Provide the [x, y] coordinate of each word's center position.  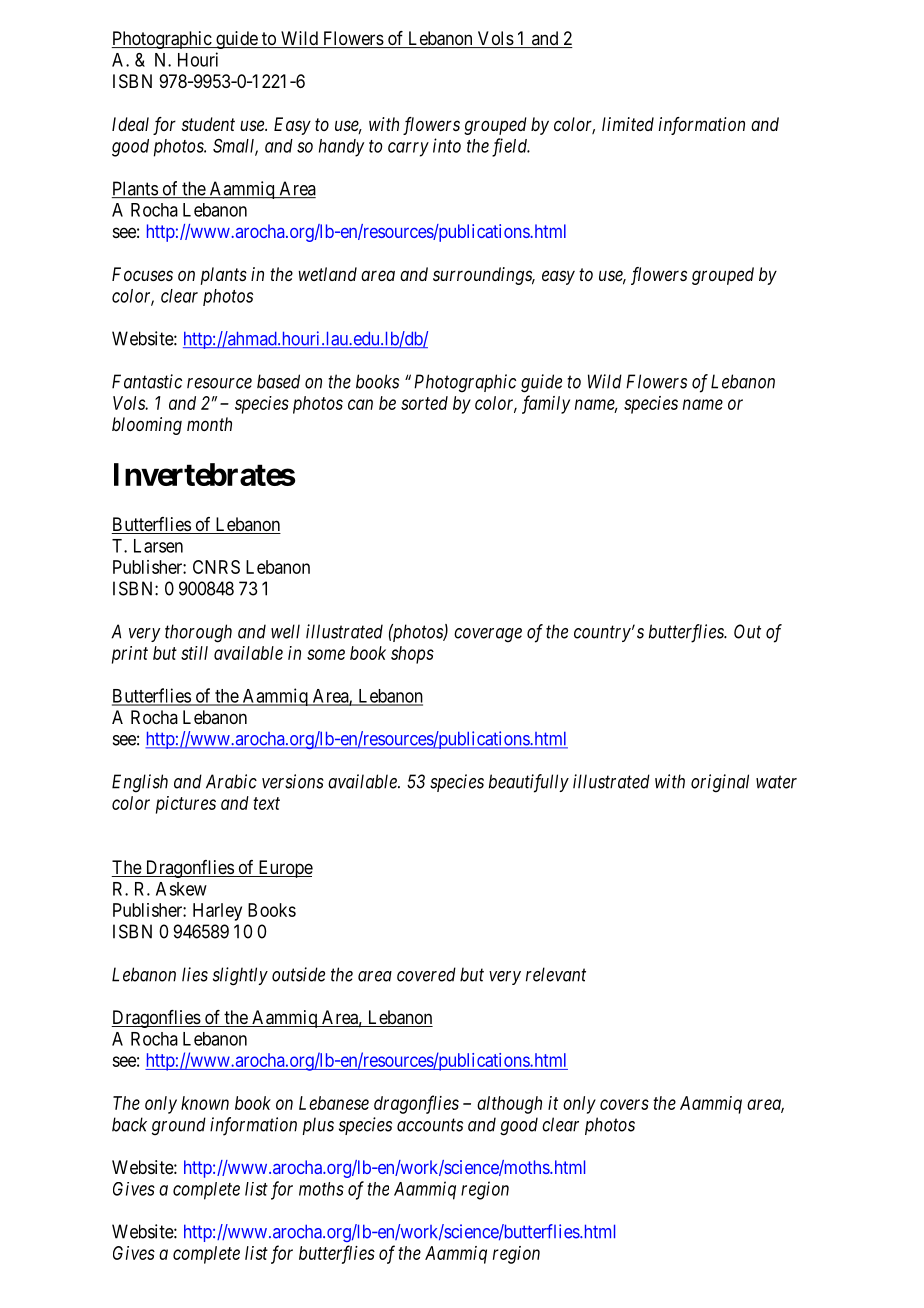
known [205, 1103]
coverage [488, 635]
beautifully [529, 783]
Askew [181, 889]
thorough [198, 633]
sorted [424, 403]
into [447, 145]
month [209, 424]
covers [624, 1104]
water [776, 782]
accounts [430, 1125]
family [546, 404]
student [208, 124]
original [720, 783]
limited [628, 124]
